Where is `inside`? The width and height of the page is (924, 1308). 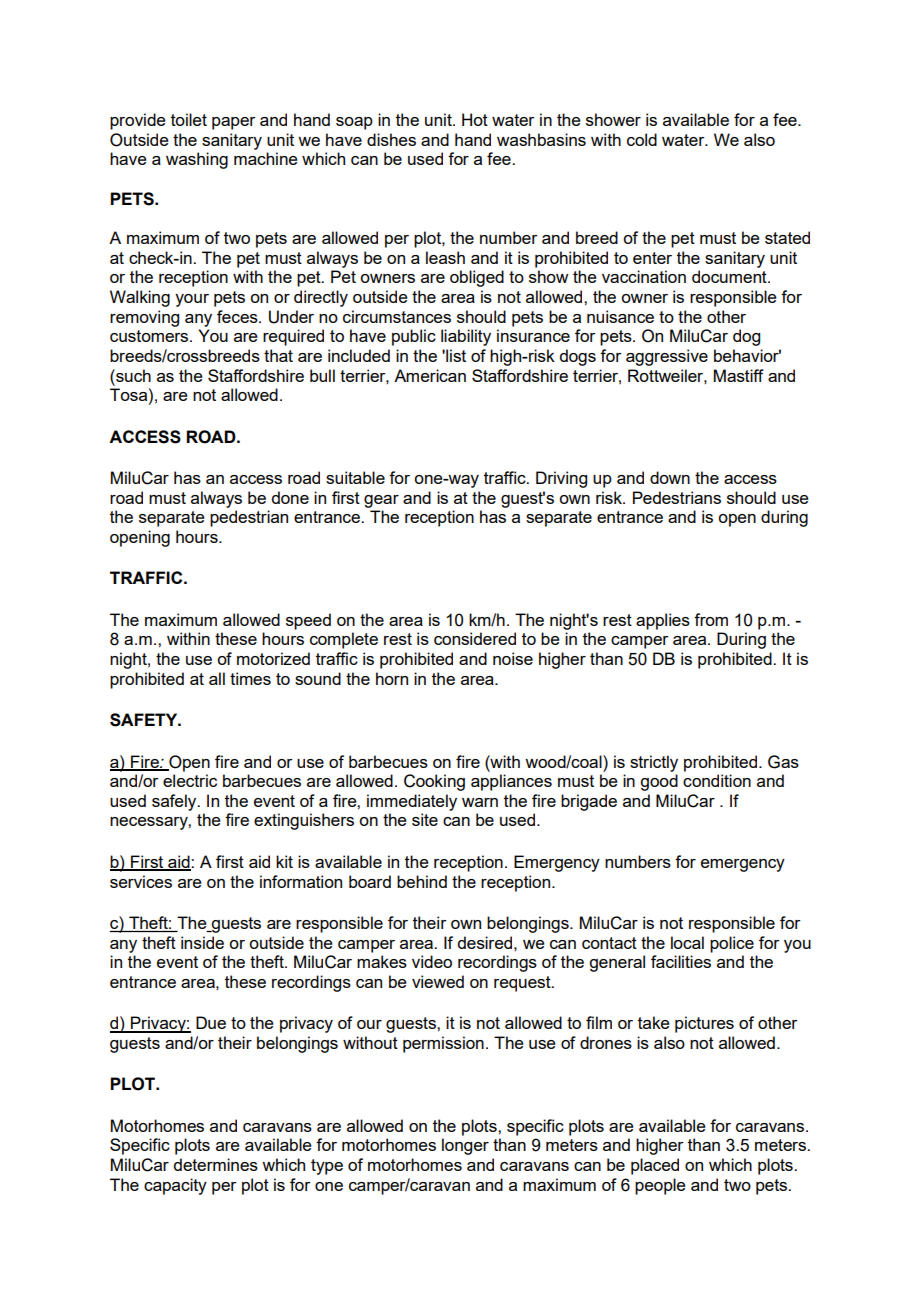 inside is located at coordinates (202, 942).
